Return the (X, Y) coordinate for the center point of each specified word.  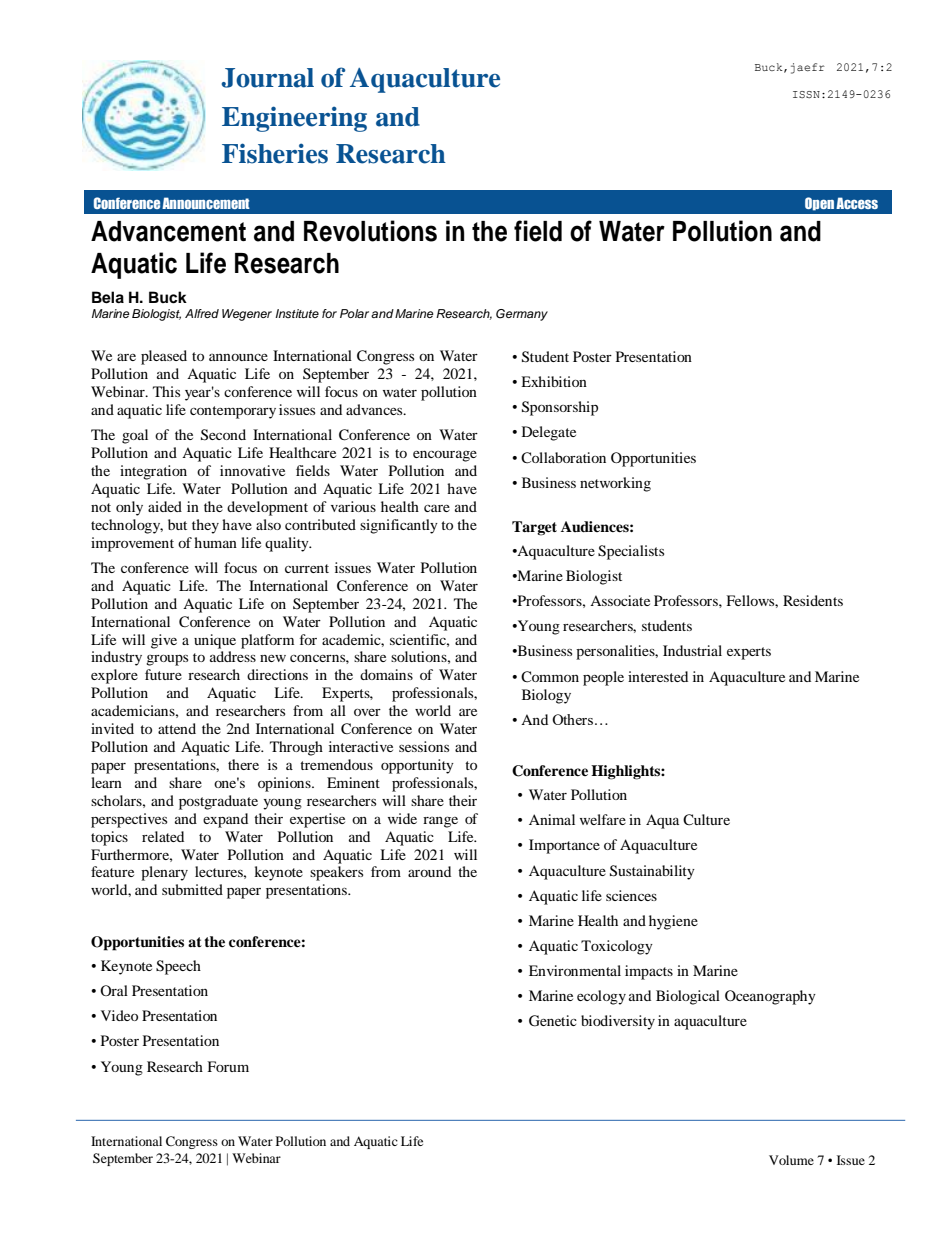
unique (215, 641)
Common (550, 677)
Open (819, 204)
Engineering (294, 119)
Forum (228, 1066)
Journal (267, 78)
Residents (813, 600)
